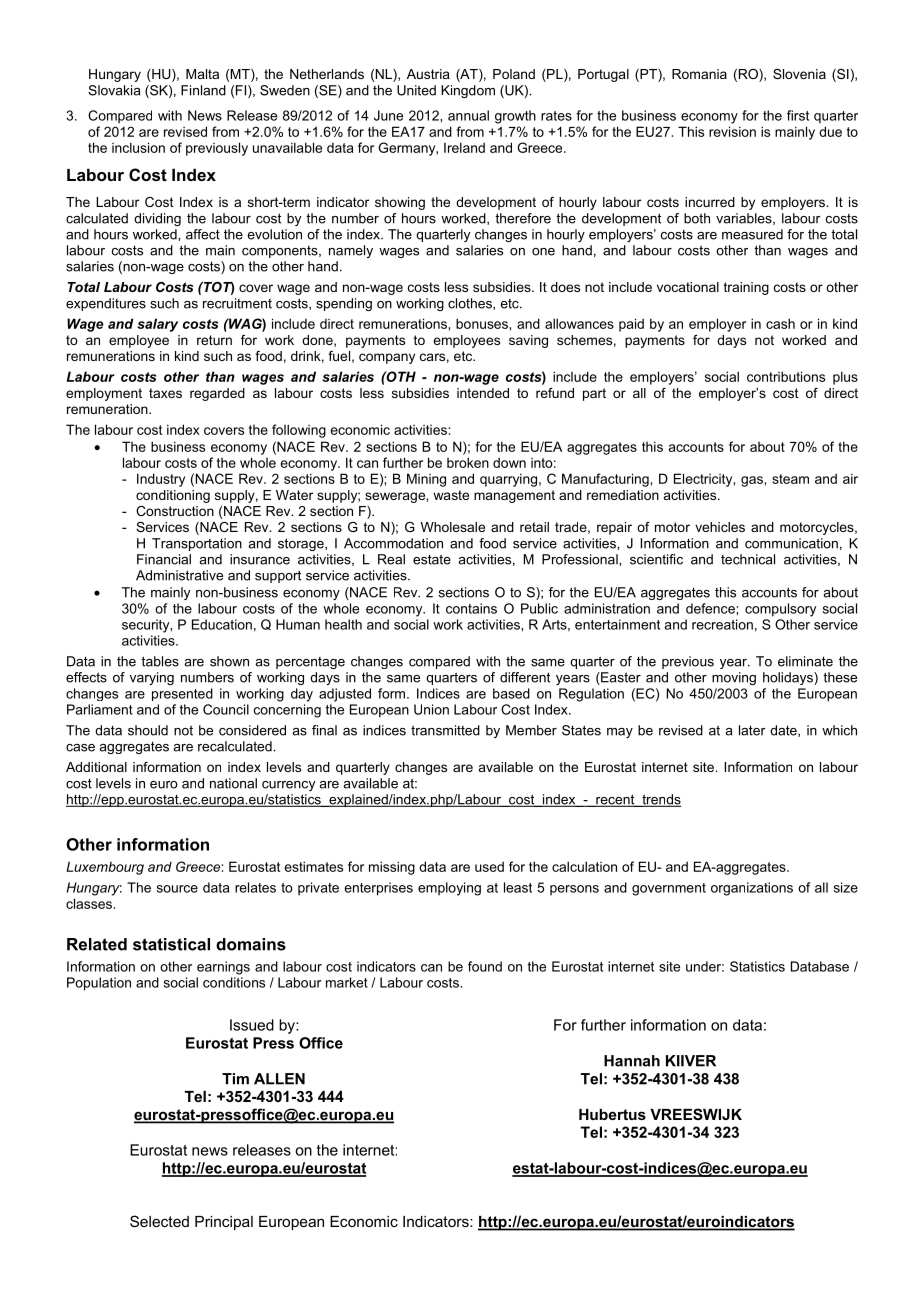  I want to click on ALLEN, so click(279, 1079).
